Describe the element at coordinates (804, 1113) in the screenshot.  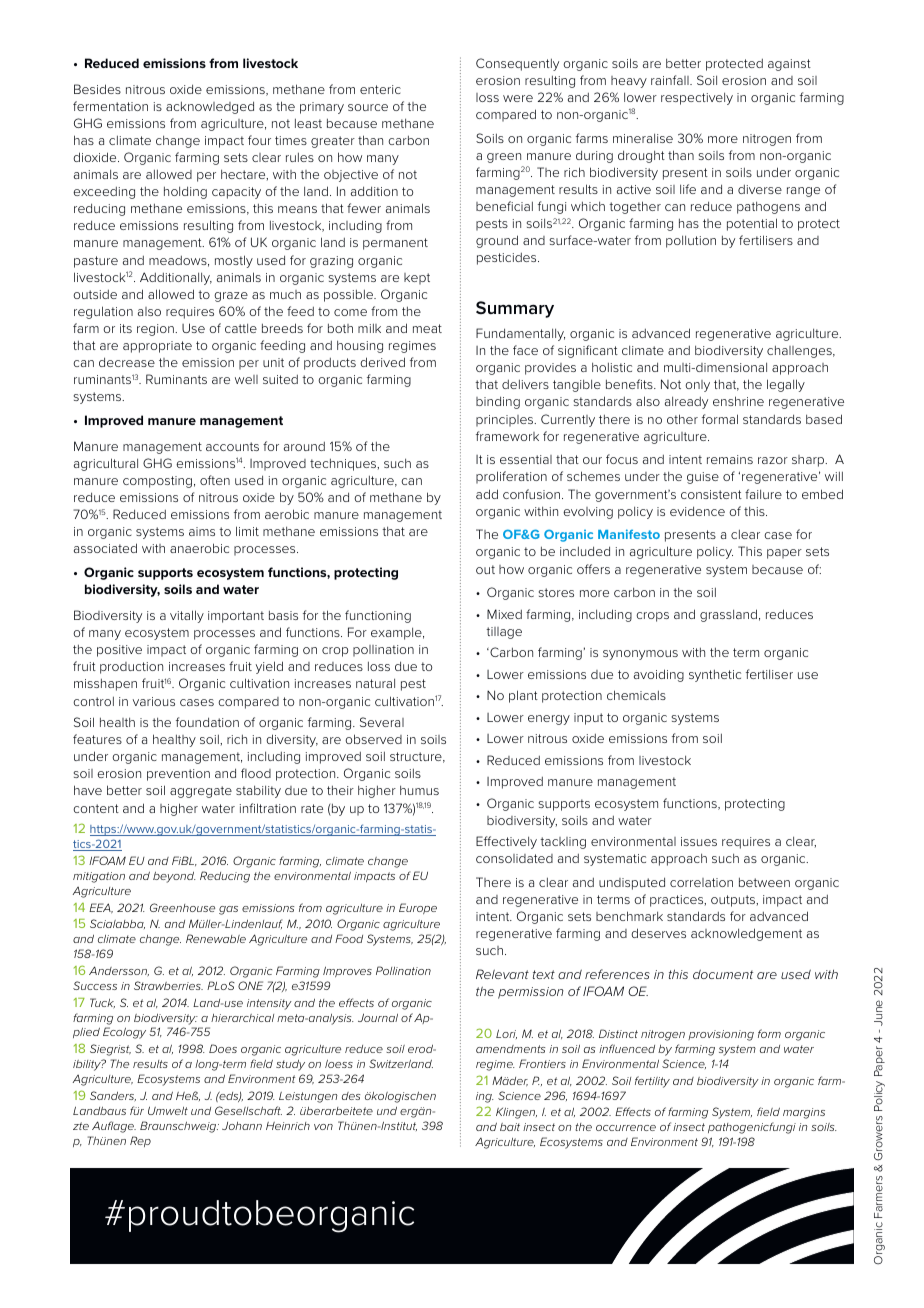
I see `margins` at that location.
